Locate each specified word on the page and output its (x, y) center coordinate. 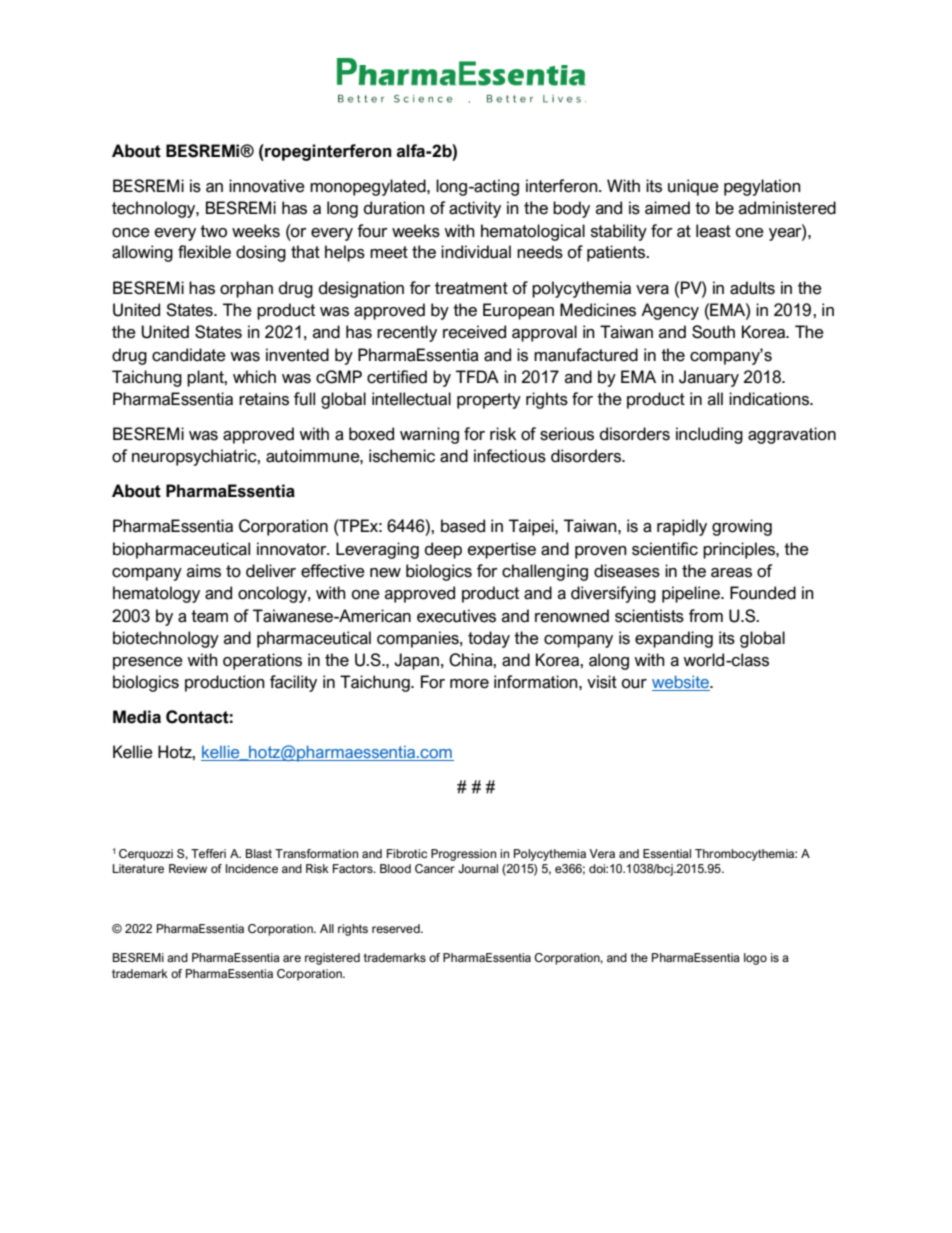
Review (188, 868)
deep (443, 550)
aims (204, 571)
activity (475, 209)
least (713, 231)
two (213, 231)
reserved (397, 928)
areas (731, 573)
